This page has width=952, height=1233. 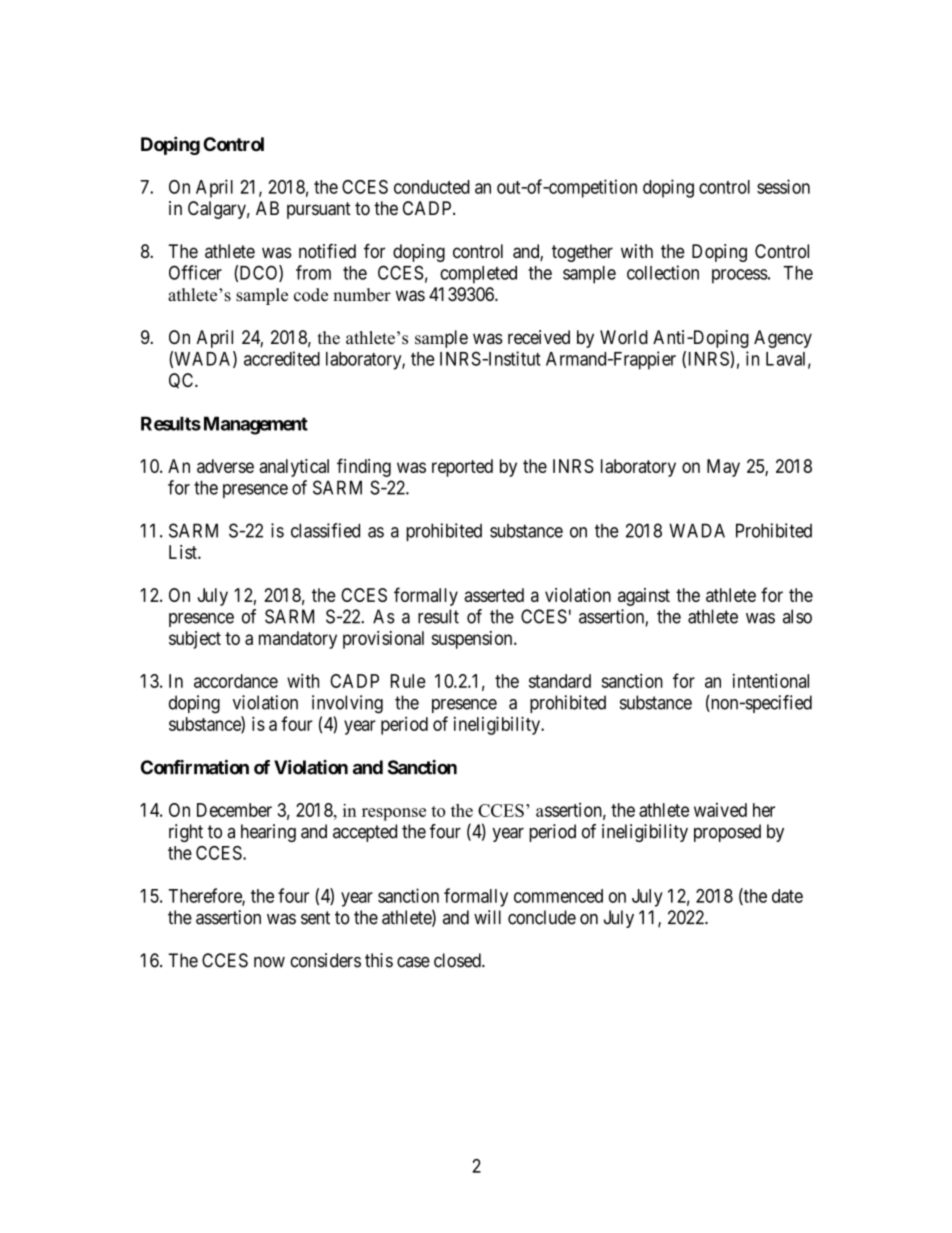 I want to click on Agency, so click(x=783, y=339).
